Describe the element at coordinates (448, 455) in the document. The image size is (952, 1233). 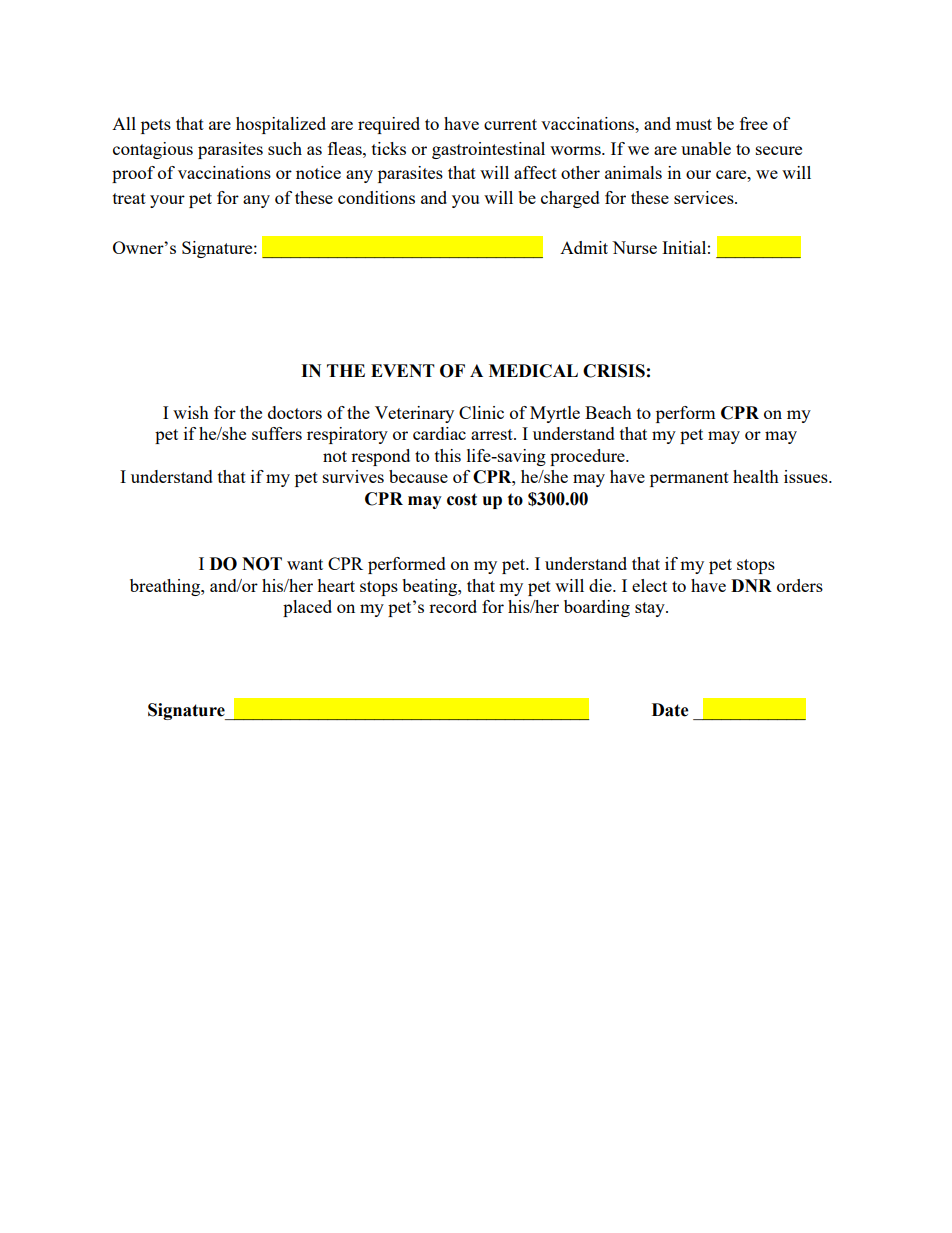
I see `this` at that location.
